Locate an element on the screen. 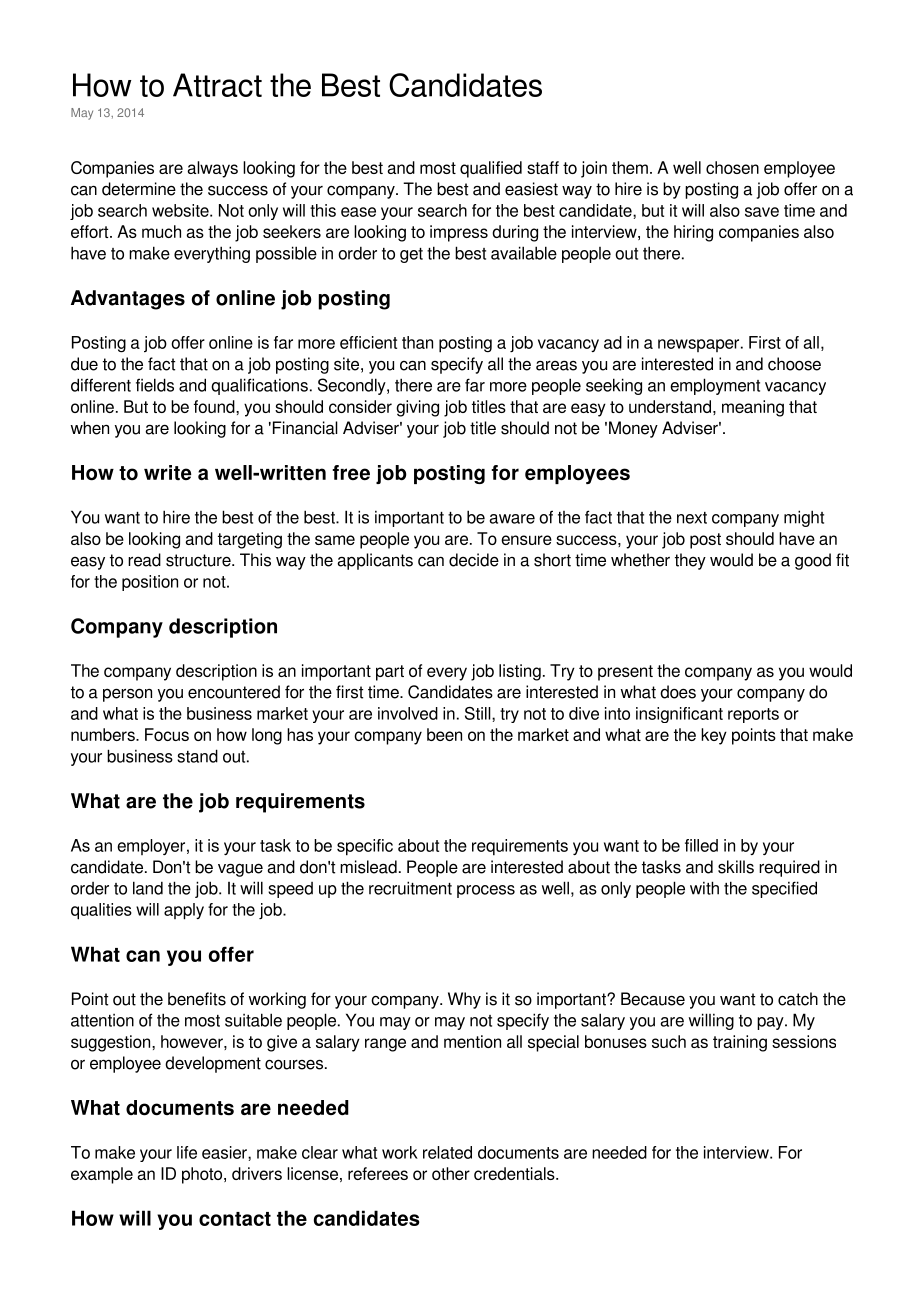 This screenshot has width=924, height=1308. part is located at coordinates (390, 673).
